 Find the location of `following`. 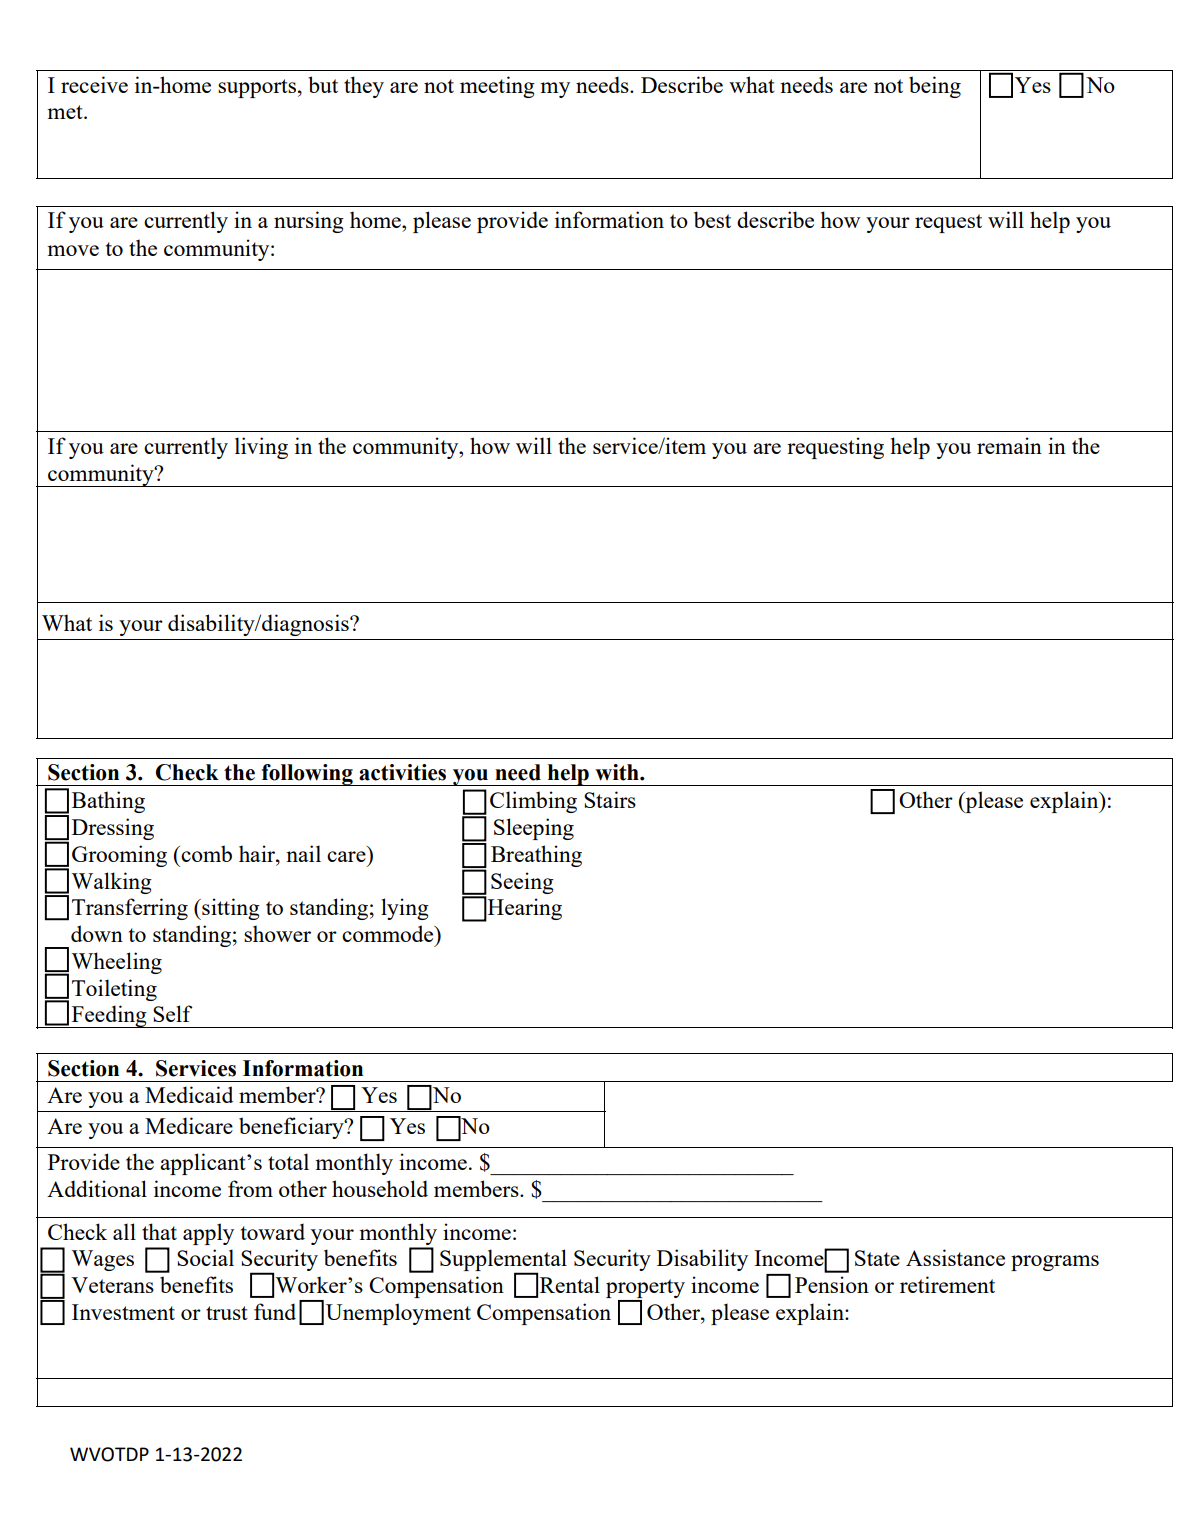

following is located at coordinates (307, 775).
